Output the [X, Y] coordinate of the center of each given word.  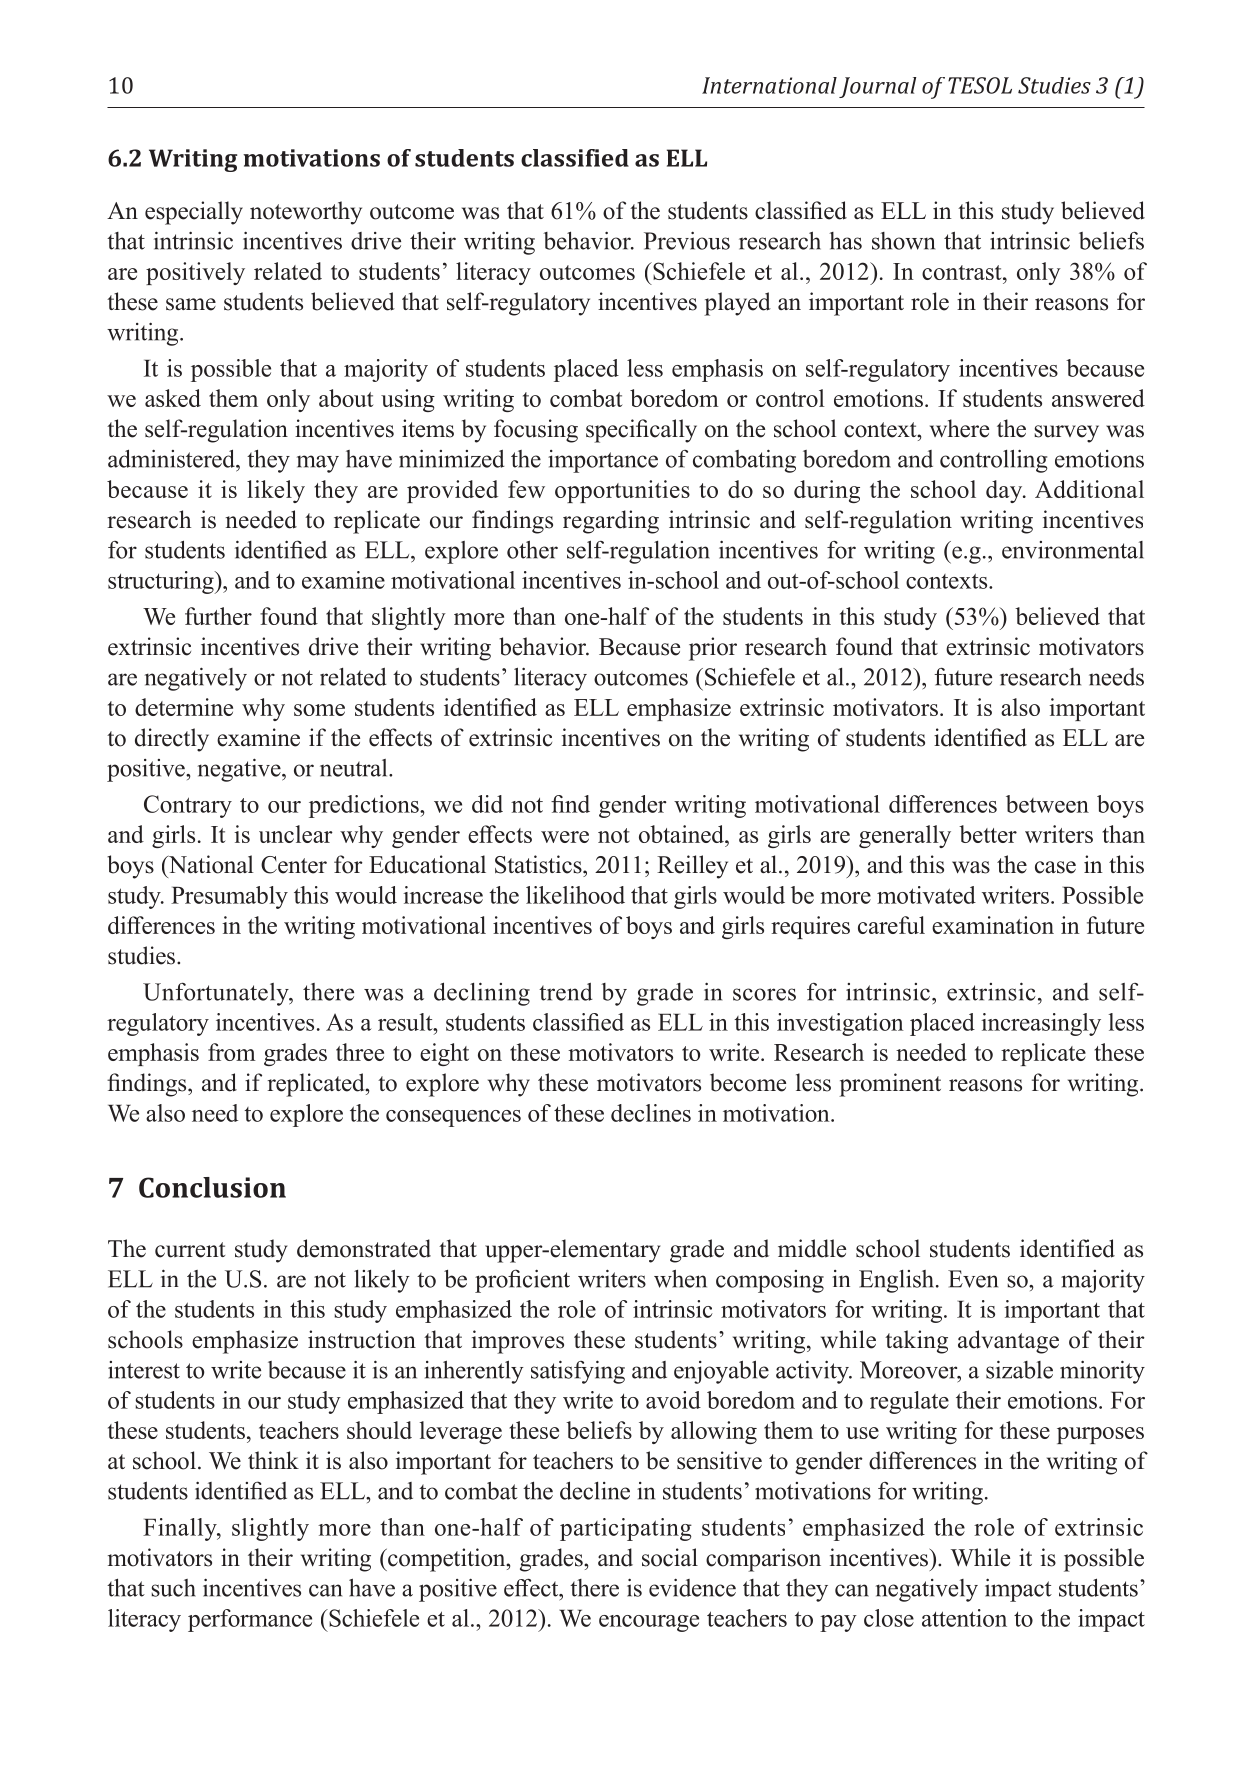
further [218, 616]
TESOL [980, 85]
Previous [687, 240]
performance [250, 1620]
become [748, 1082]
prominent [890, 1085]
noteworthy [306, 213]
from [232, 1052]
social [670, 1557]
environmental [1073, 550]
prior [713, 649]
